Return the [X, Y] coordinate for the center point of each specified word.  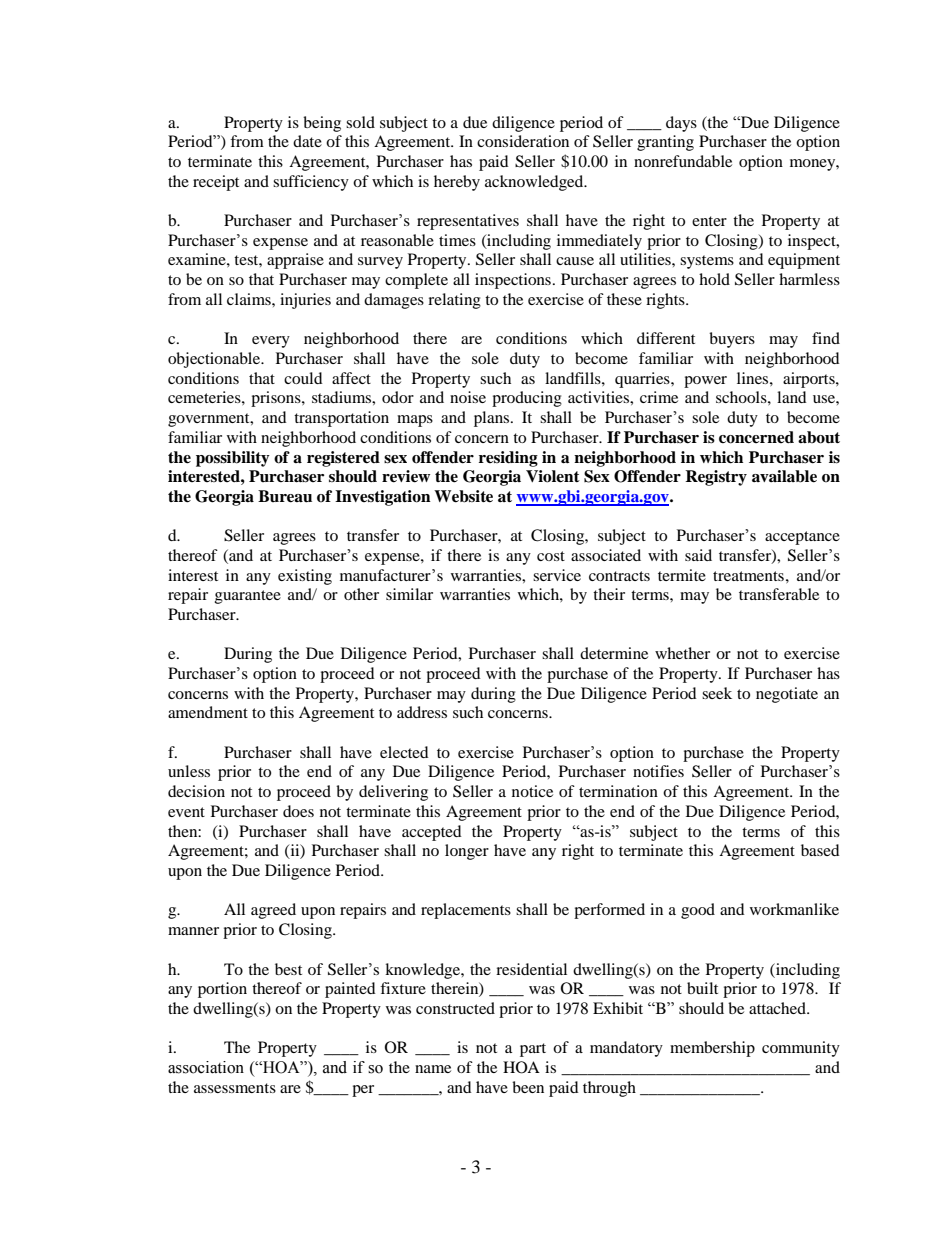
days [681, 124]
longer [467, 852]
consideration [523, 141]
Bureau [285, 496]
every [271, 342]
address [422, 712]
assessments [235, 1088]
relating [454, 301]
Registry [716, 478]
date [307, 141]
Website [463, 496]
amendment [208, 712]
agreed [273, 911]
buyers [732, 340]
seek [717, 693]
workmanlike [794, 909]
